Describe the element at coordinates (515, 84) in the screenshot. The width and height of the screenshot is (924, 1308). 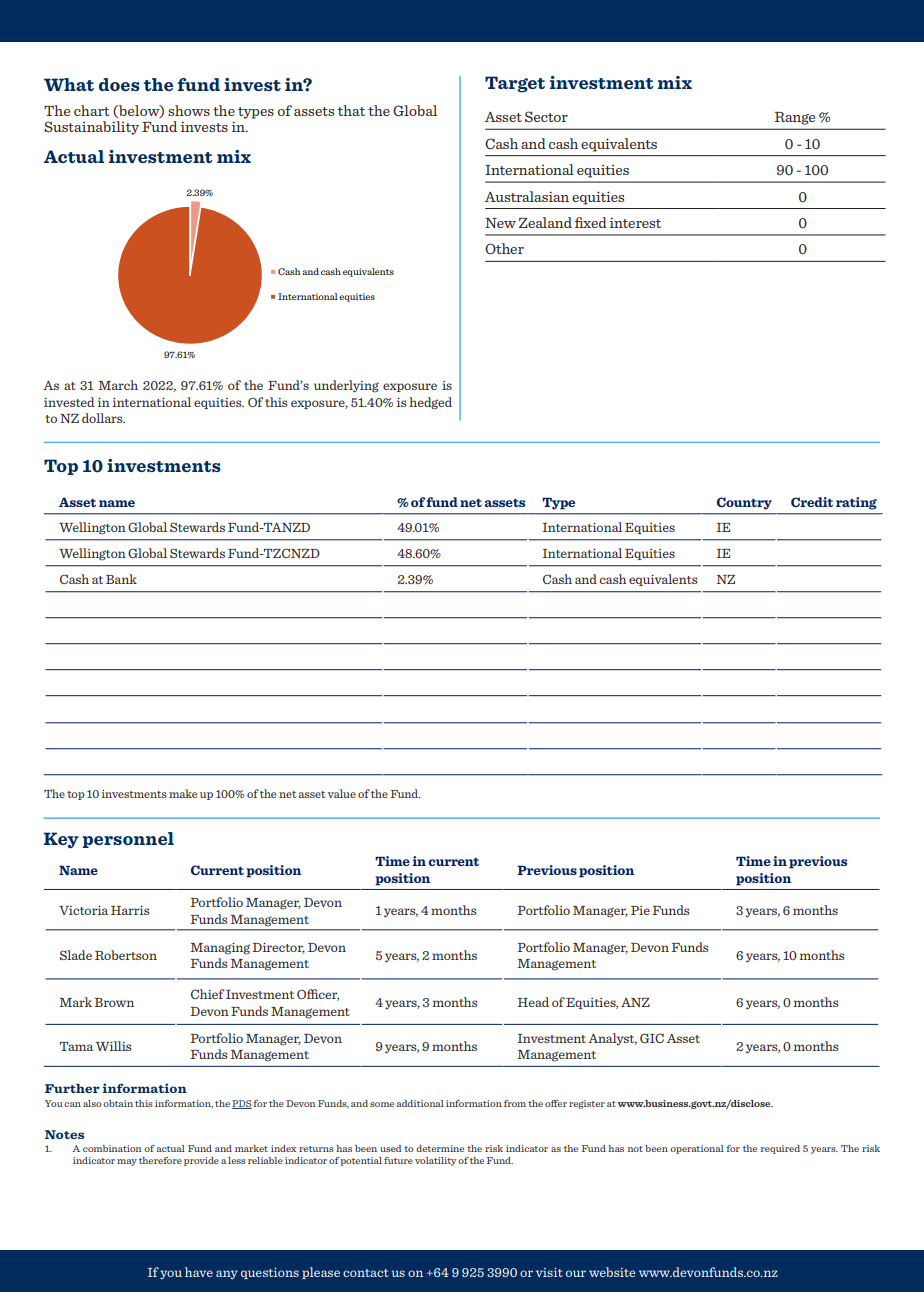
I see `Target` at that location.
